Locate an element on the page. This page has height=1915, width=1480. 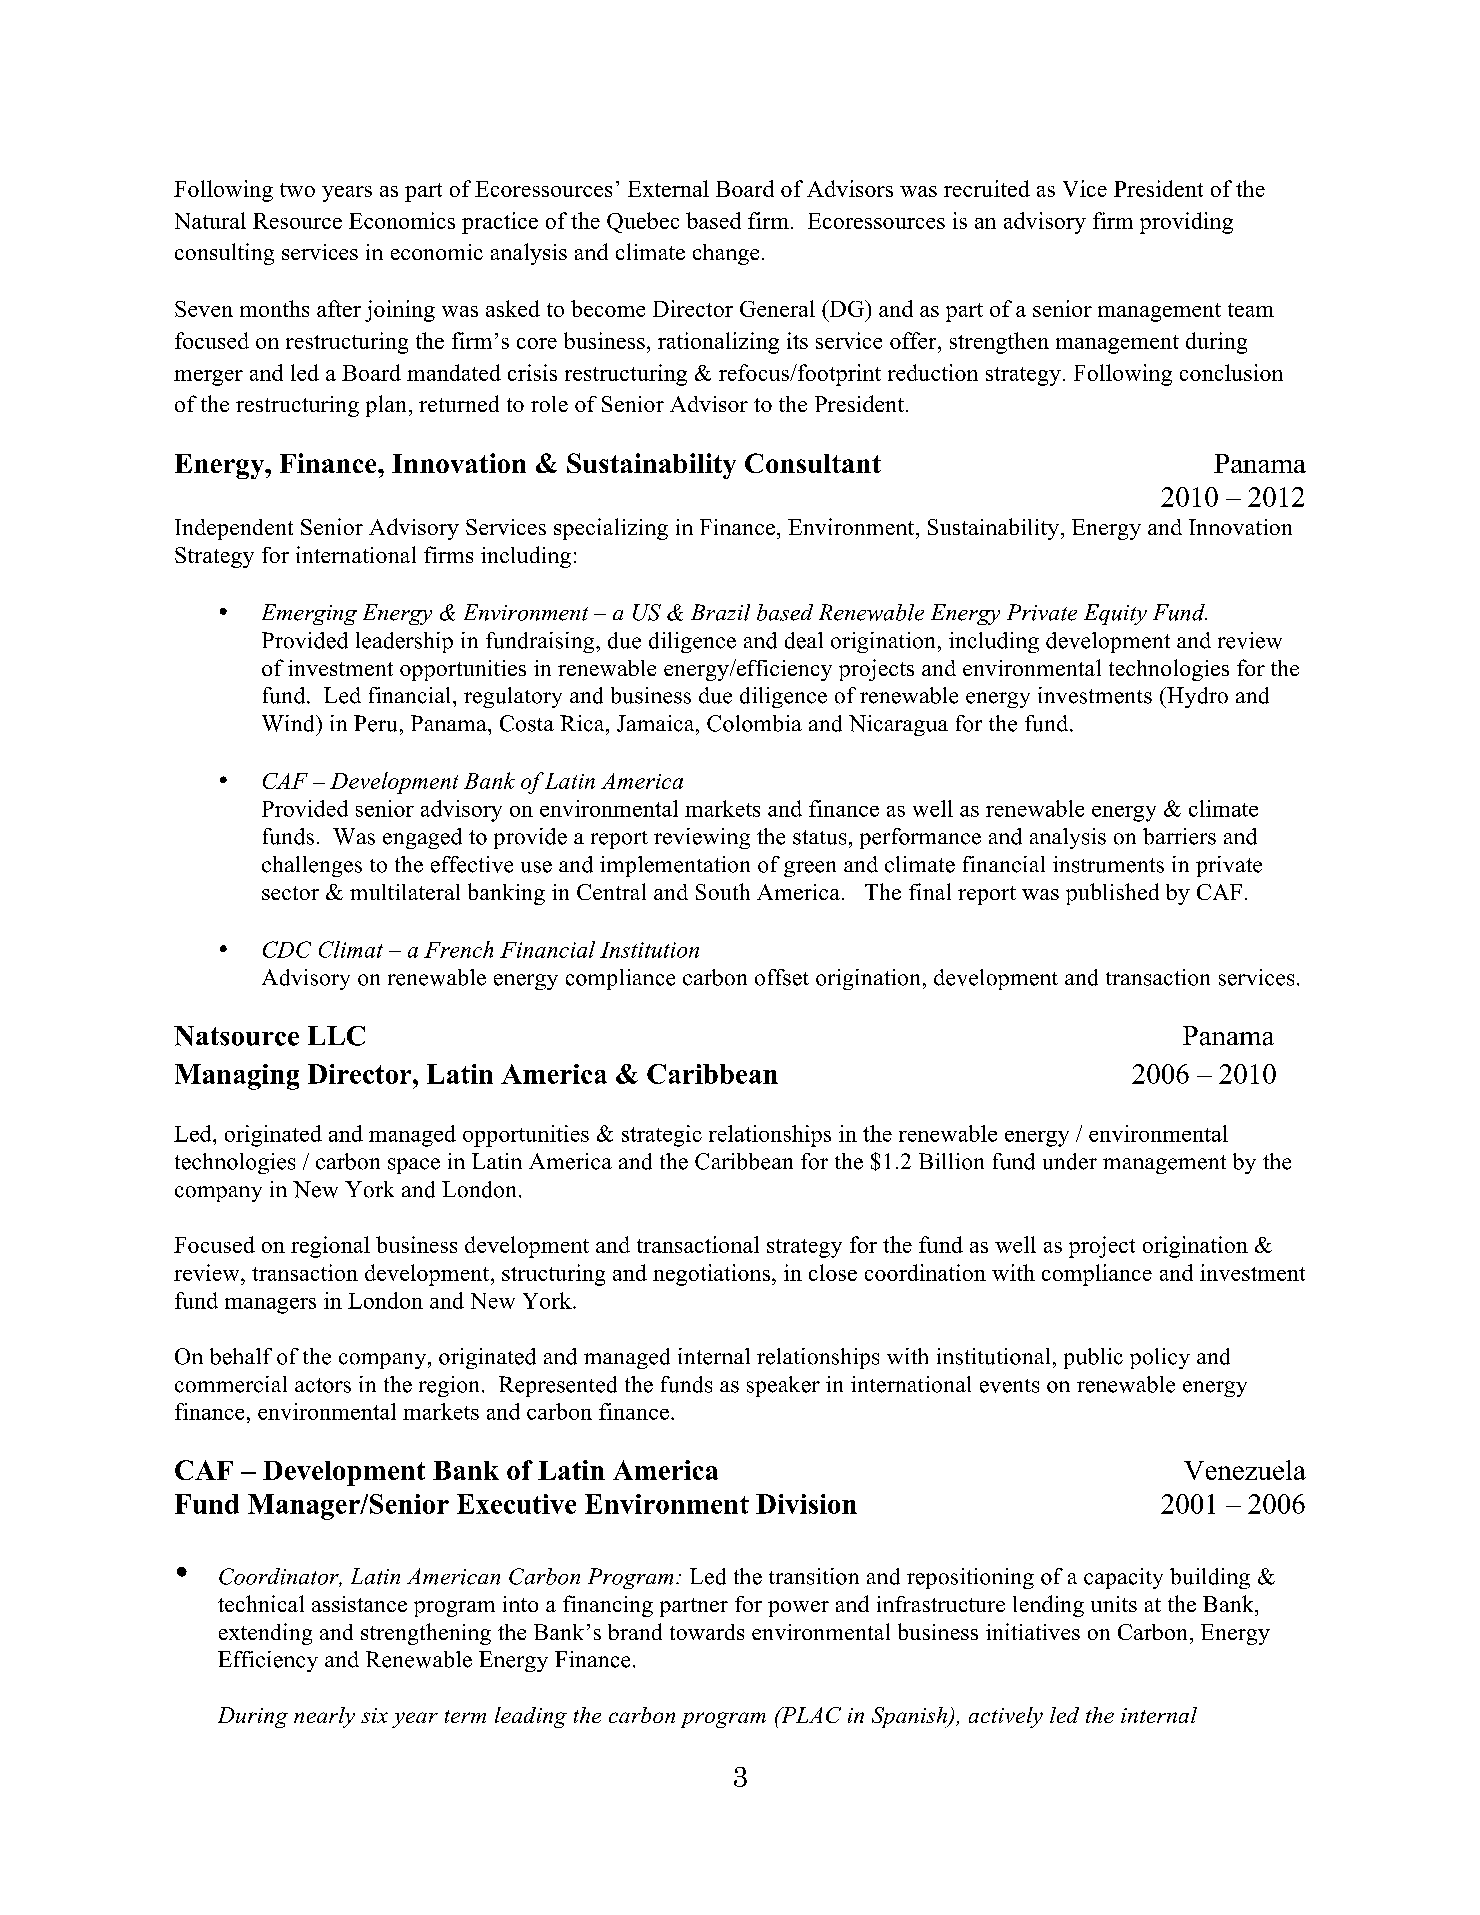
nearly is located at coordinates (324, 1717).
